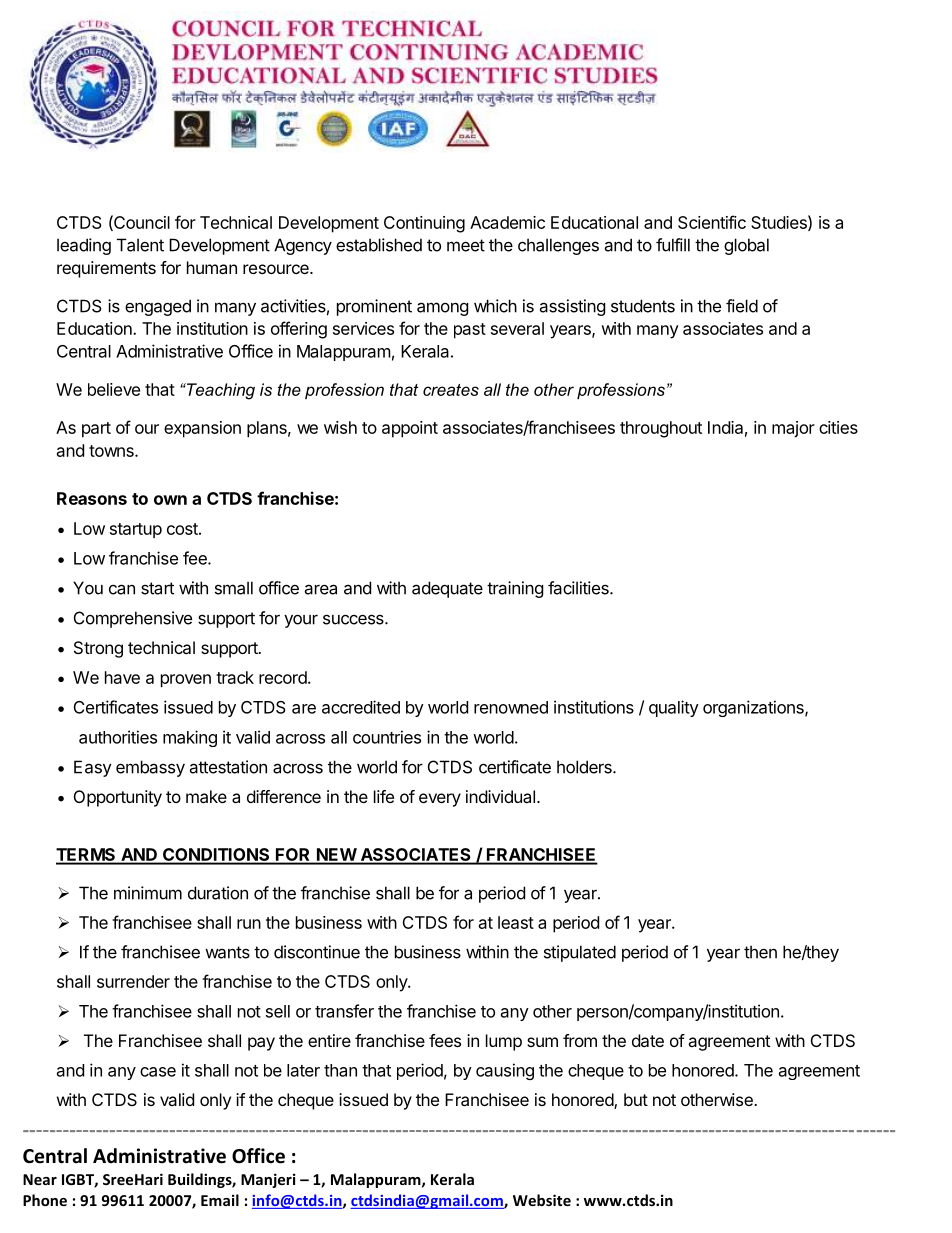 Image resolution: width=952 pixels, height=1233 pixels. What do you see at coordinates (746, 246) in the screenshot?
I see `global` at bounding box center [746, 246].
